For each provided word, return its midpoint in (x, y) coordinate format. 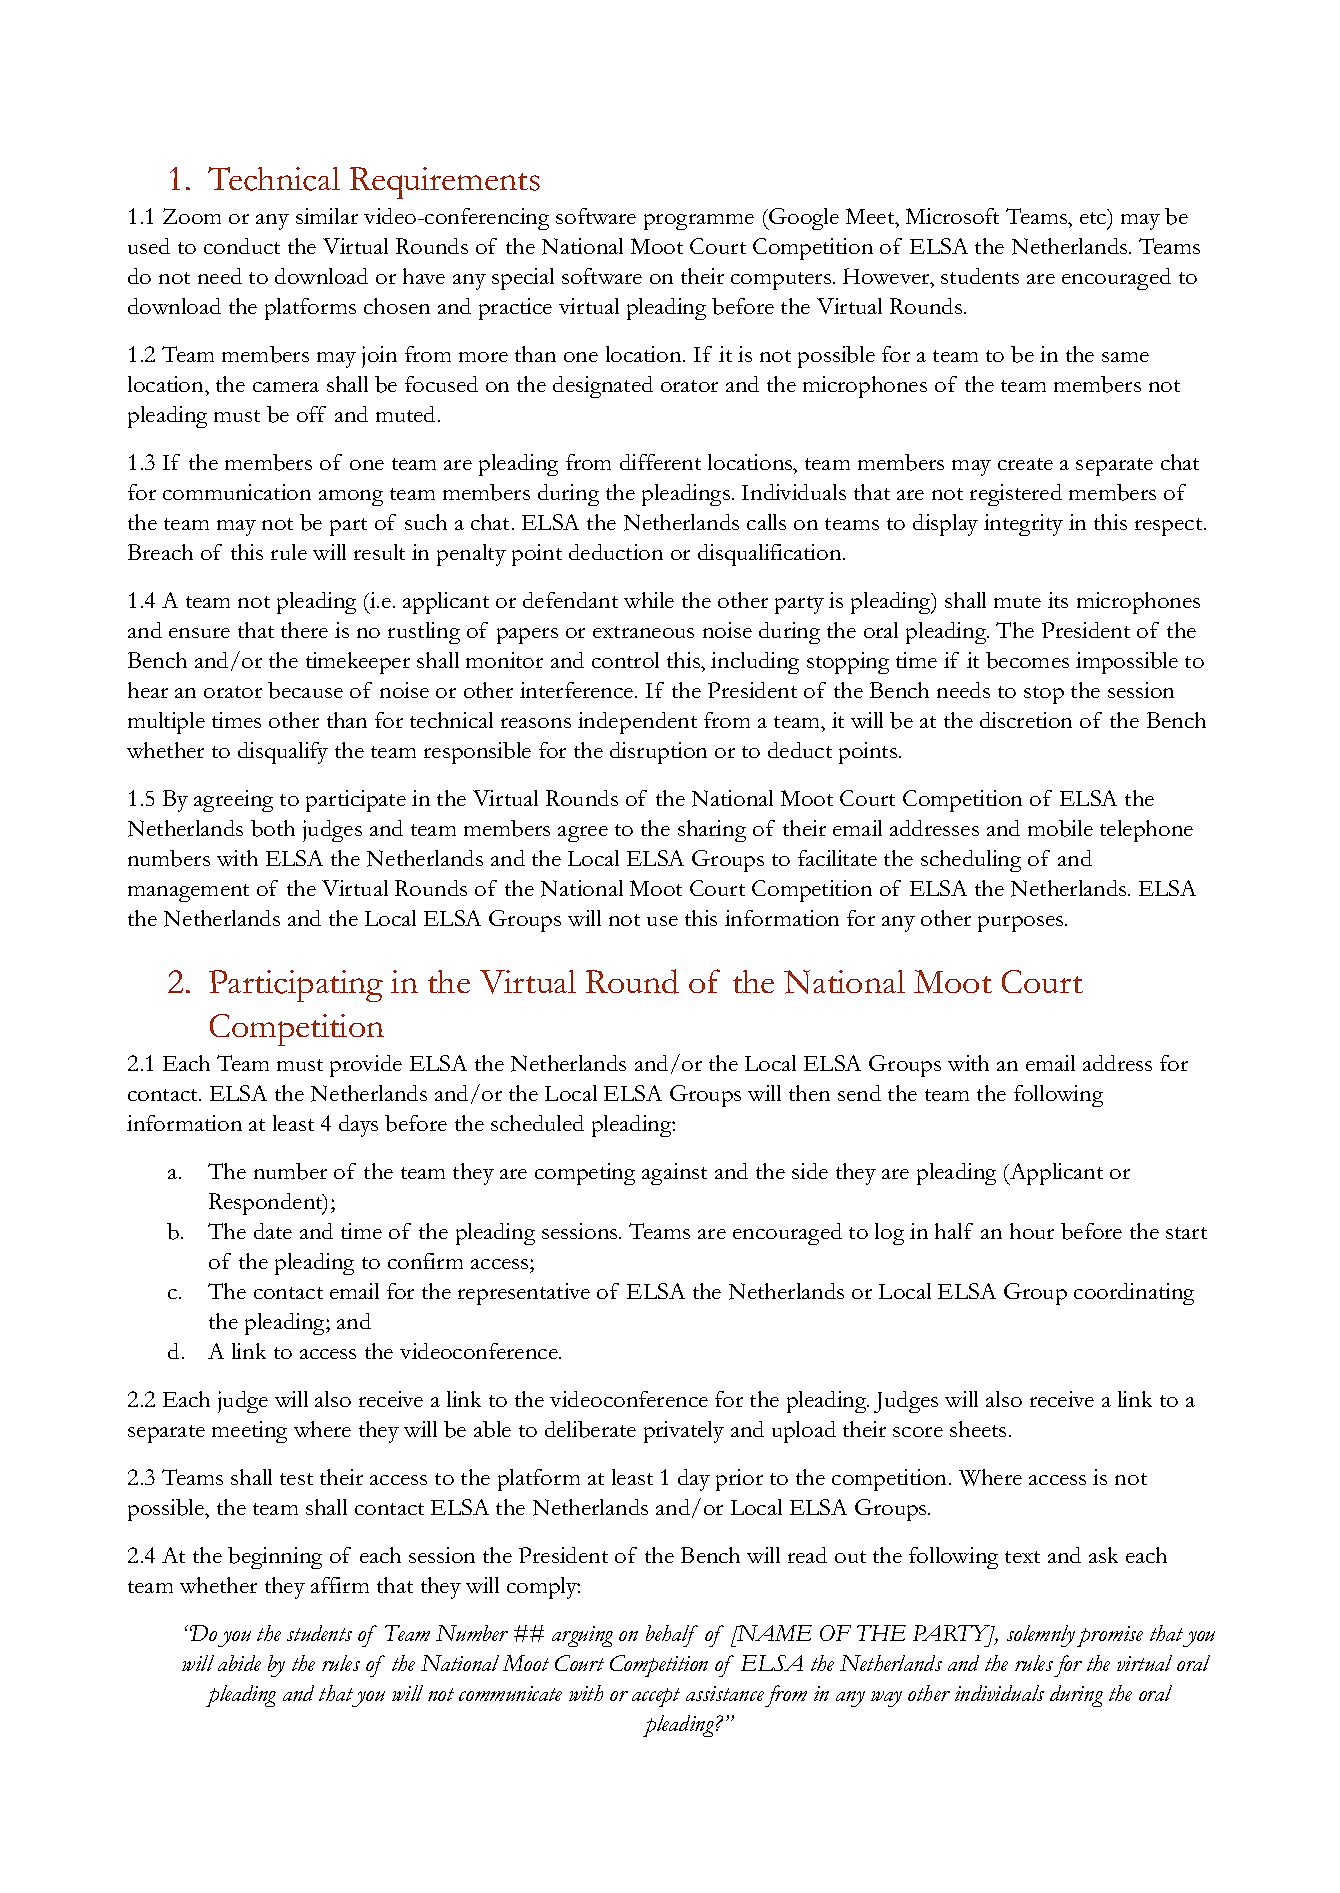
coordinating (1134, 1294)
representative (524, 1294)
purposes (1022, 924)
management (188, 893)
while (649, 600)
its (1058, 600)
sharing (712, 831)
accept (656, 1697)
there (304, 630)
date (273, 1231)
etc (1094, 217)
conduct (242, 246)
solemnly (1041, 1636)
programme (699, 222)
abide (239, 1663)
